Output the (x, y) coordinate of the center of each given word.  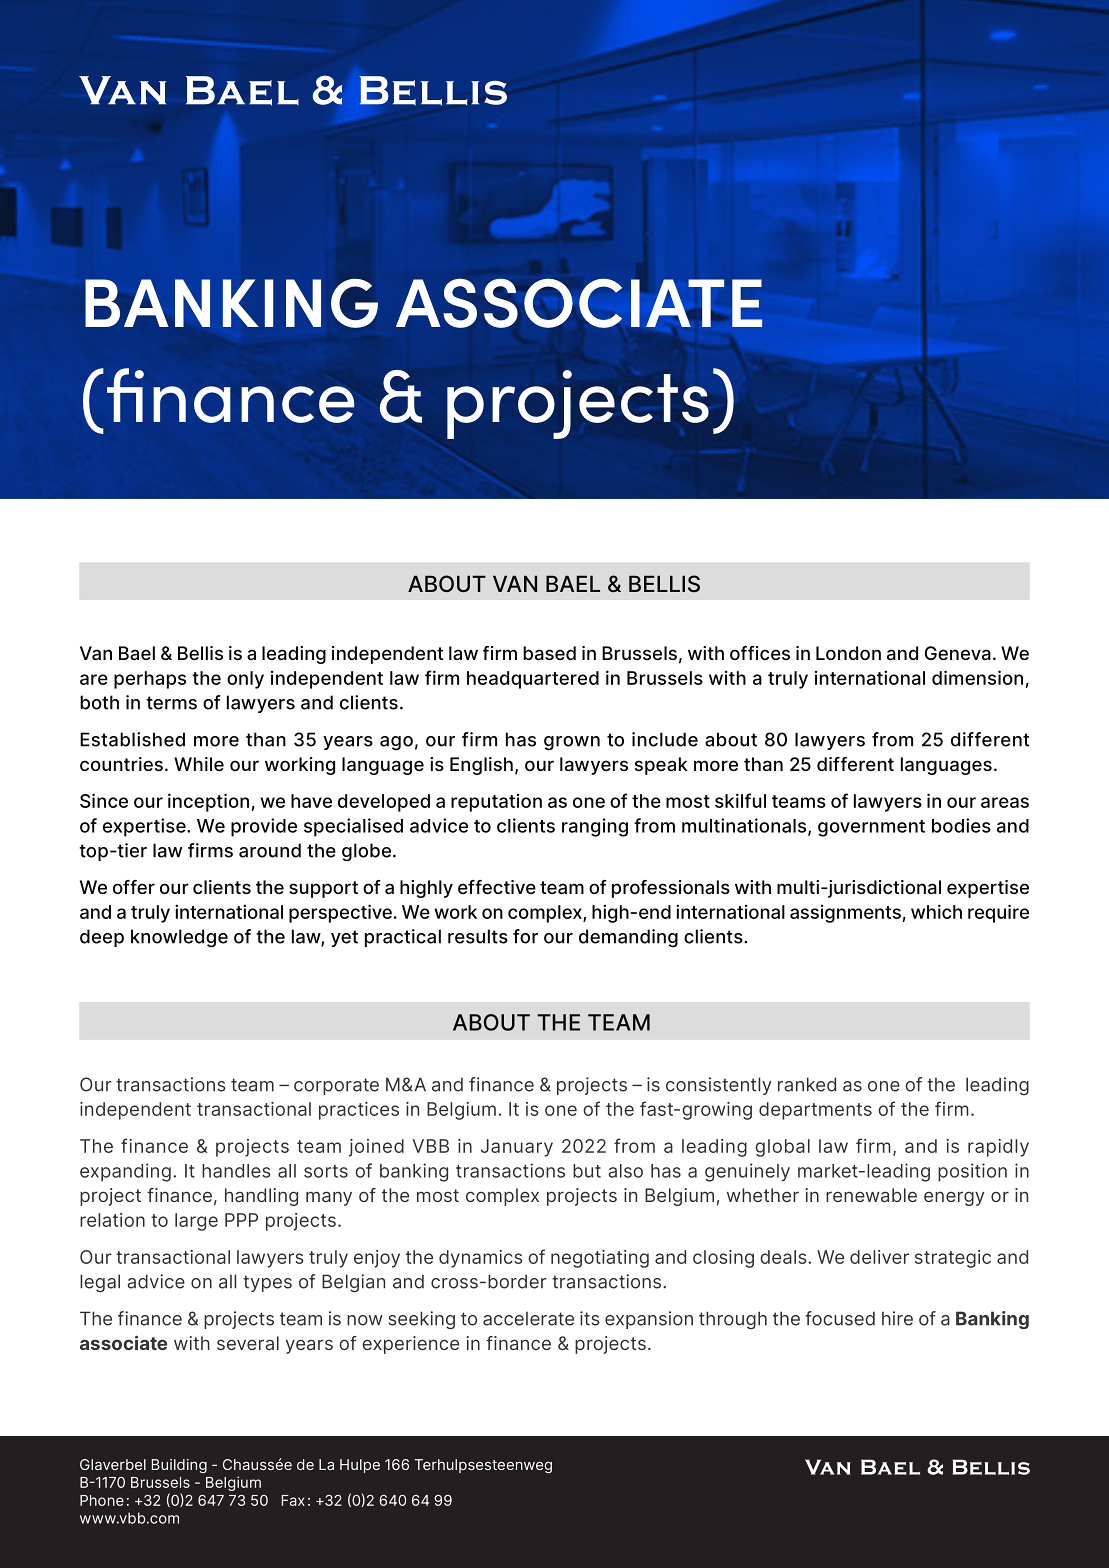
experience (410, 1345)
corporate (336, 1086)
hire (897, 1318)
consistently (719, 1086)
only (245, 680)
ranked (807, 1084)
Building (179, 1466)
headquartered (533, 680)
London (848, 653)
